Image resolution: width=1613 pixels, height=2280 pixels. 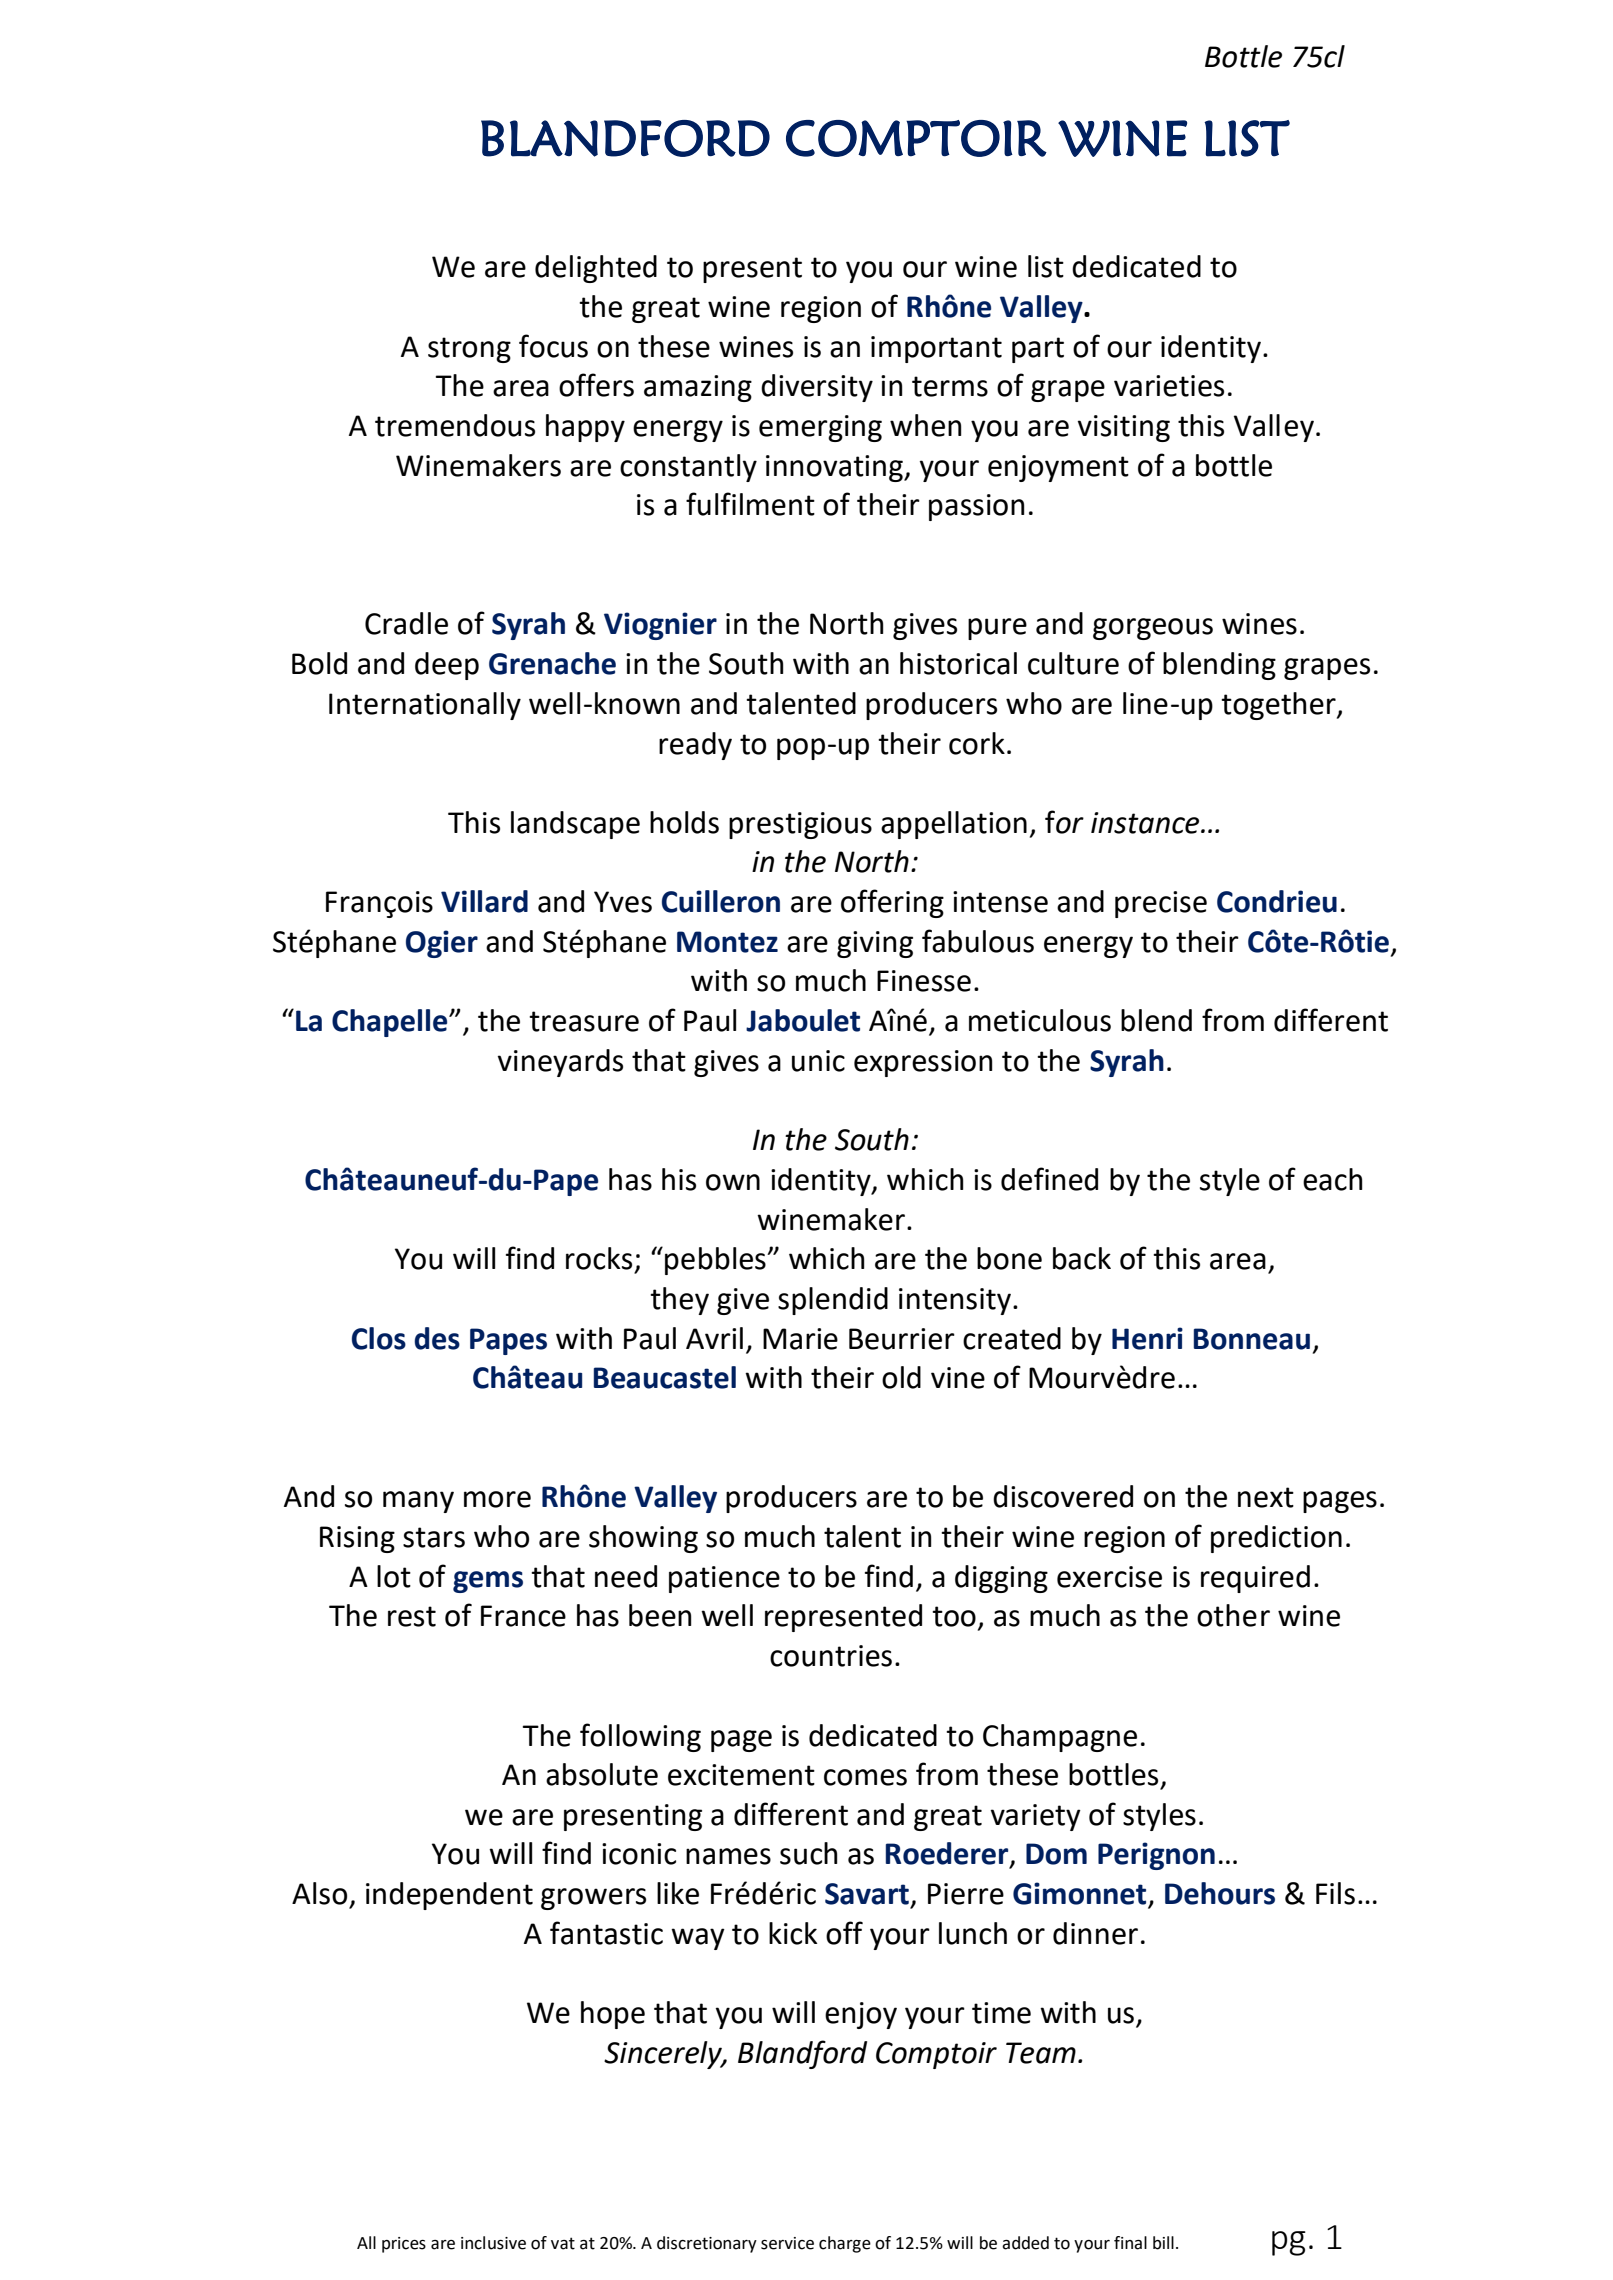 I want to click on charge, so click(x=845, y=2244).
